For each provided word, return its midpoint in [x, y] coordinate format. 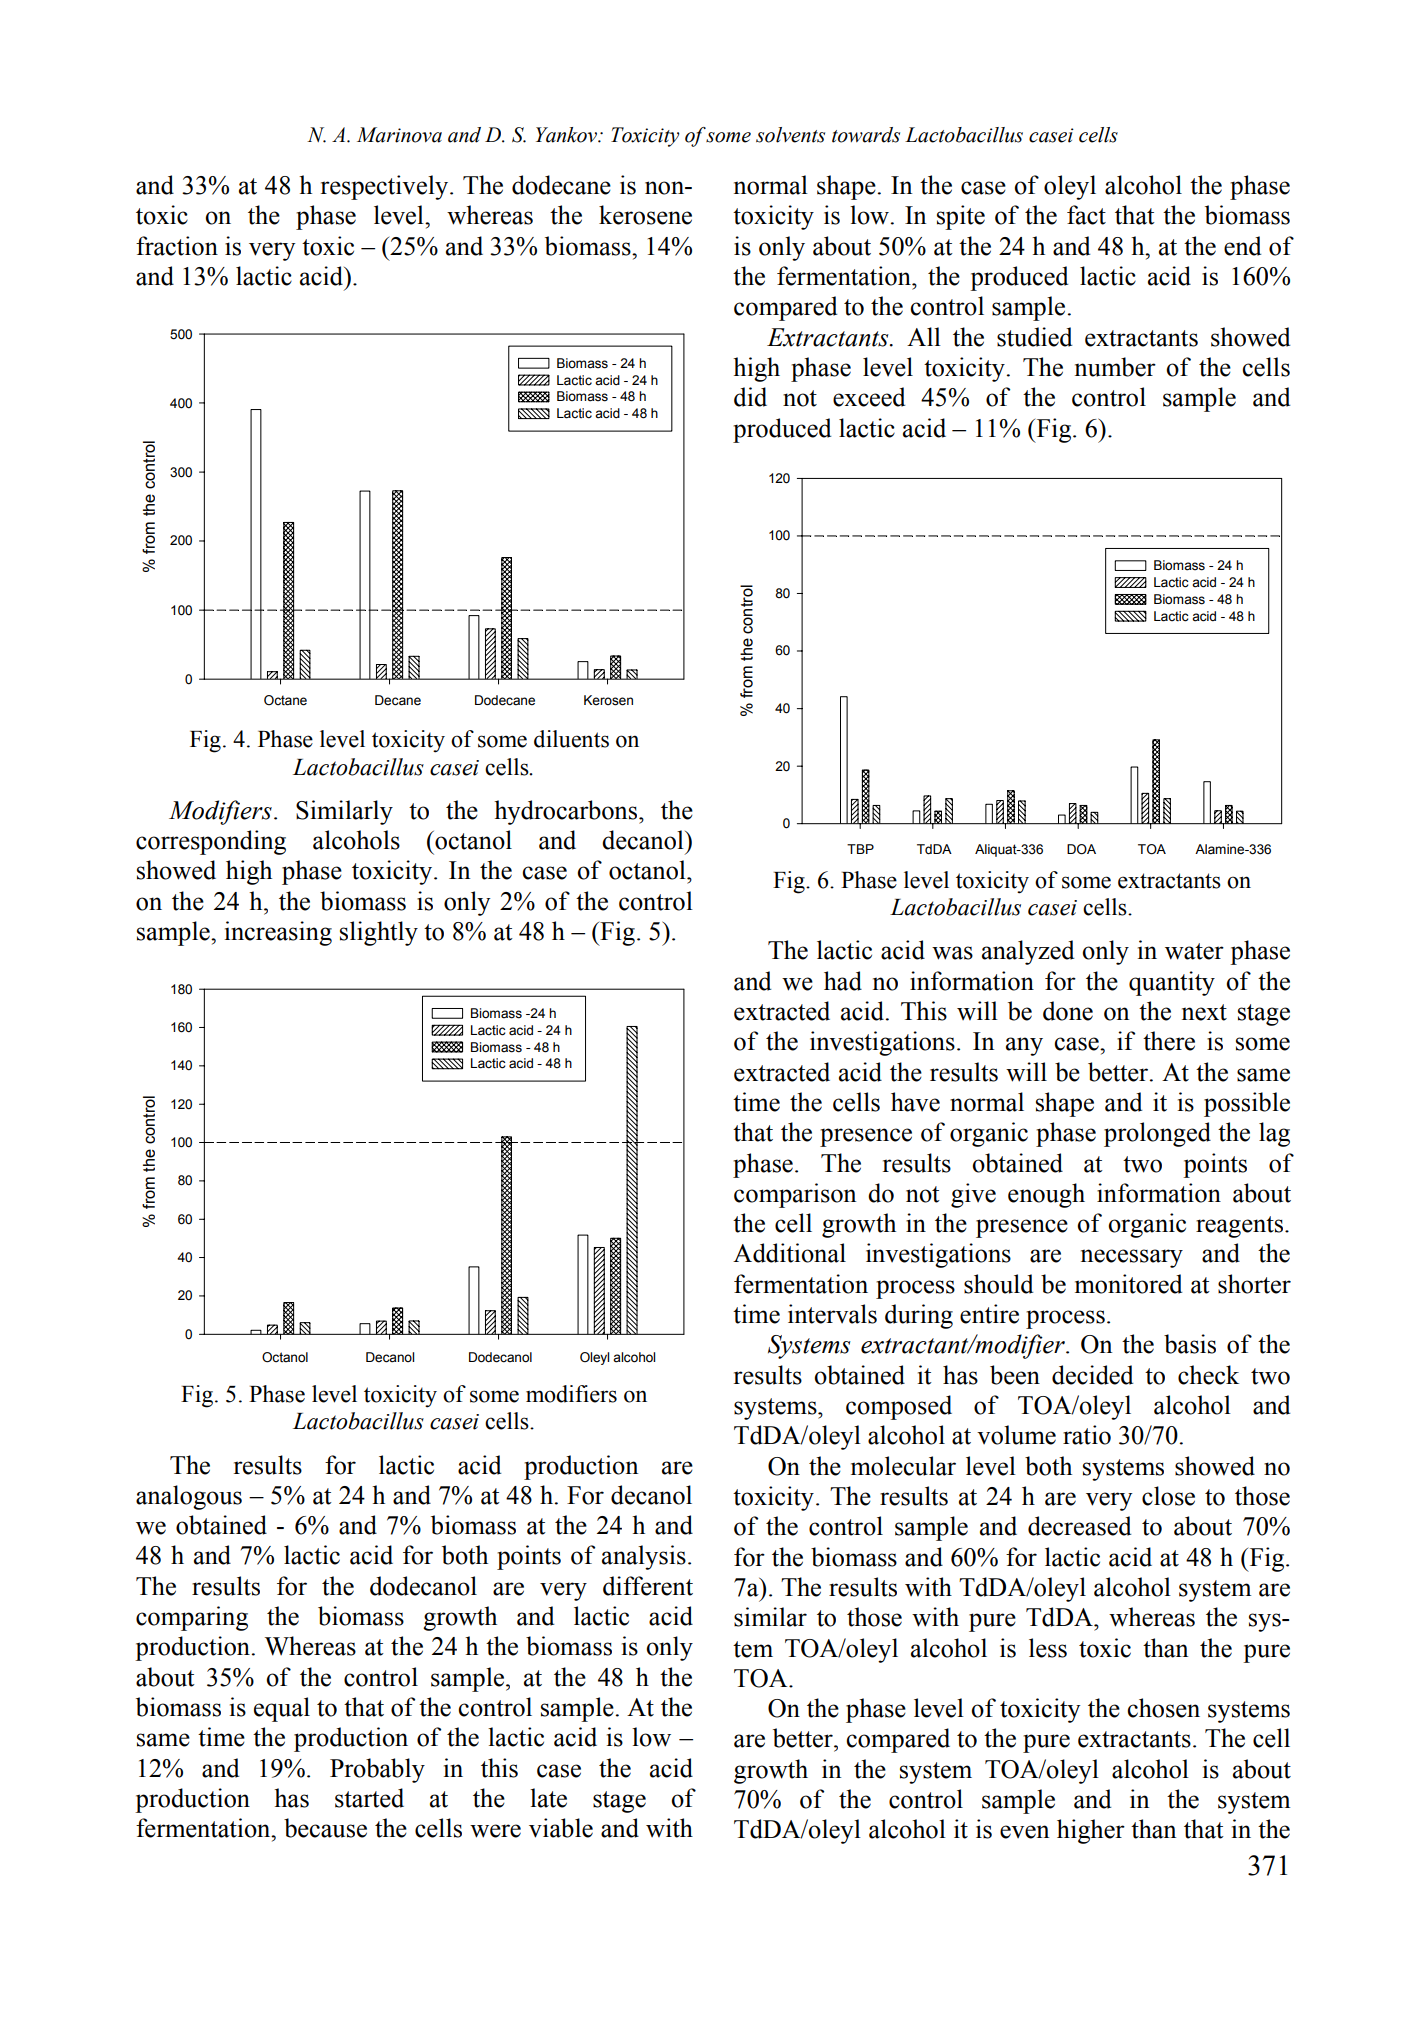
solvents [790, 135]
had [843, 981]
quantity [1172, 983]
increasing [278, 933]
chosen [1163, 1708]
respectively [386, 187]
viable [561, 1828]
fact [1086, 215]
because [325, 1828]
